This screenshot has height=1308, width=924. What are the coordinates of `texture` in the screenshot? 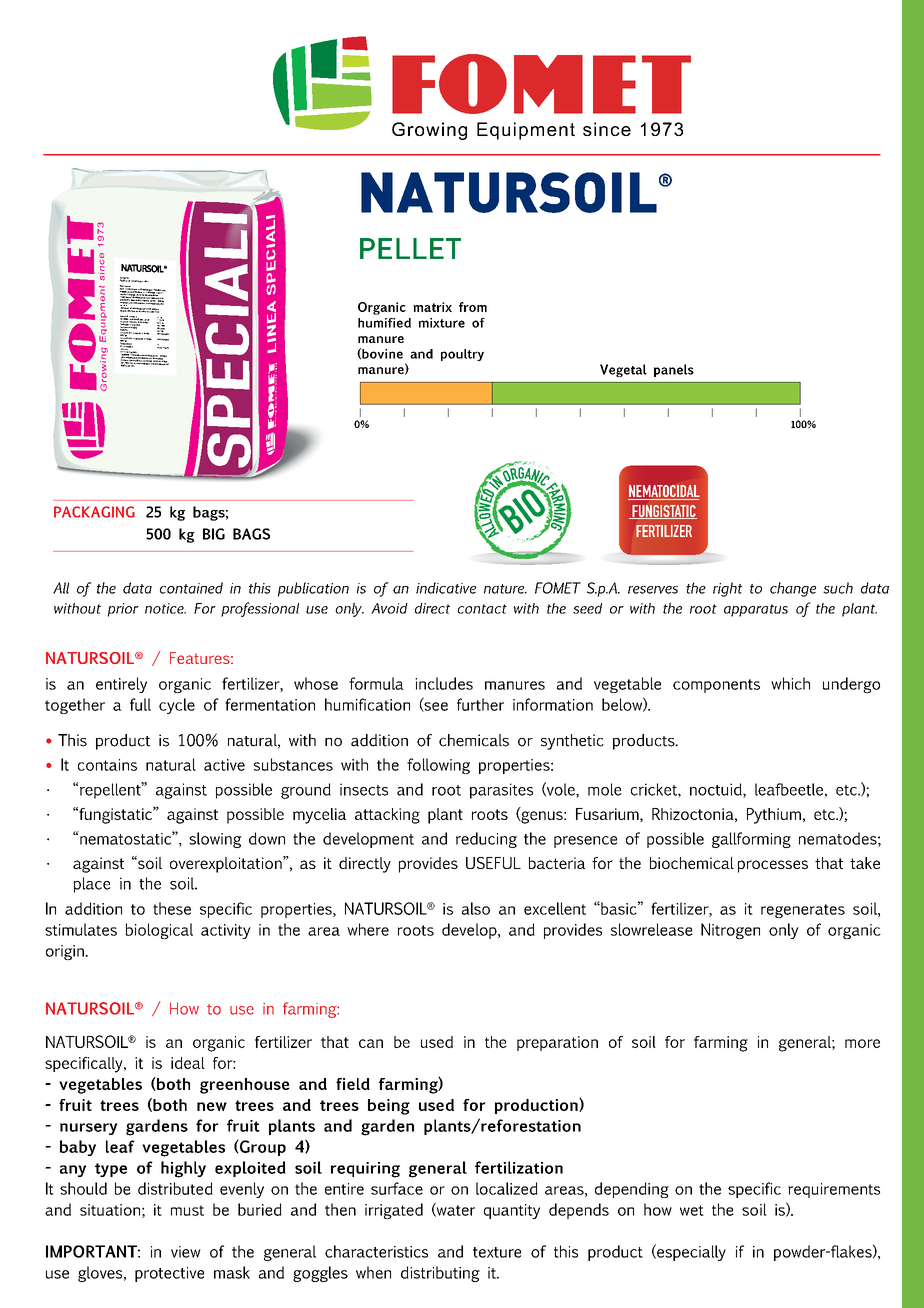 It's located at (497, 1252).
